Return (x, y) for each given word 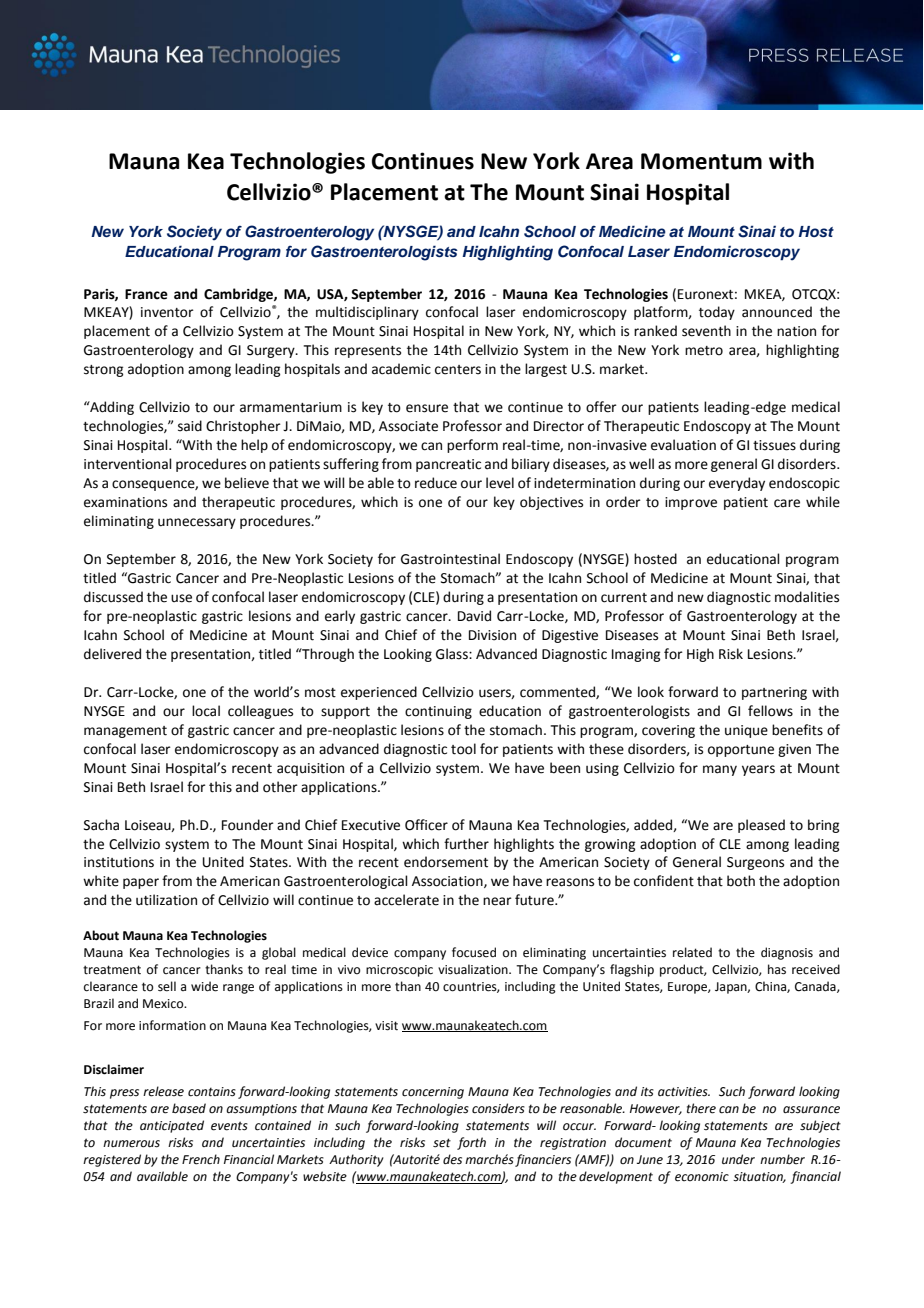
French (201, 1159)
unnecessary (197, 523)
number (782, 1159)
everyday (737, 484)
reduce (436, 483)
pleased (761, 826)
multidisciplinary (367, 313)
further (466, 844)
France (146, 294)
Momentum (701, 161)
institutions (119, 862)
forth (471, 1143)
